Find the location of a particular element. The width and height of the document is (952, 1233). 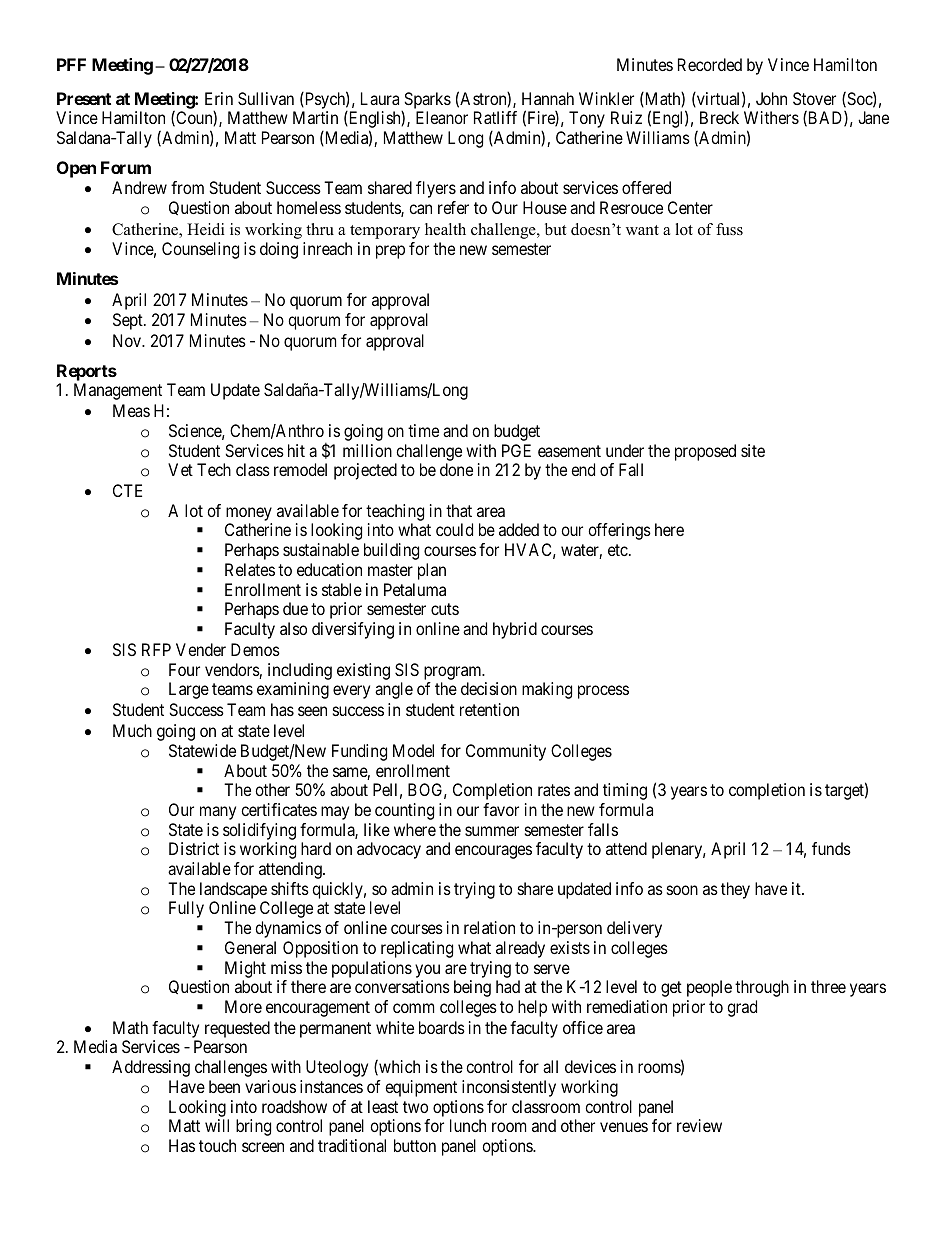

funds is located at coordinates (831, 848).
